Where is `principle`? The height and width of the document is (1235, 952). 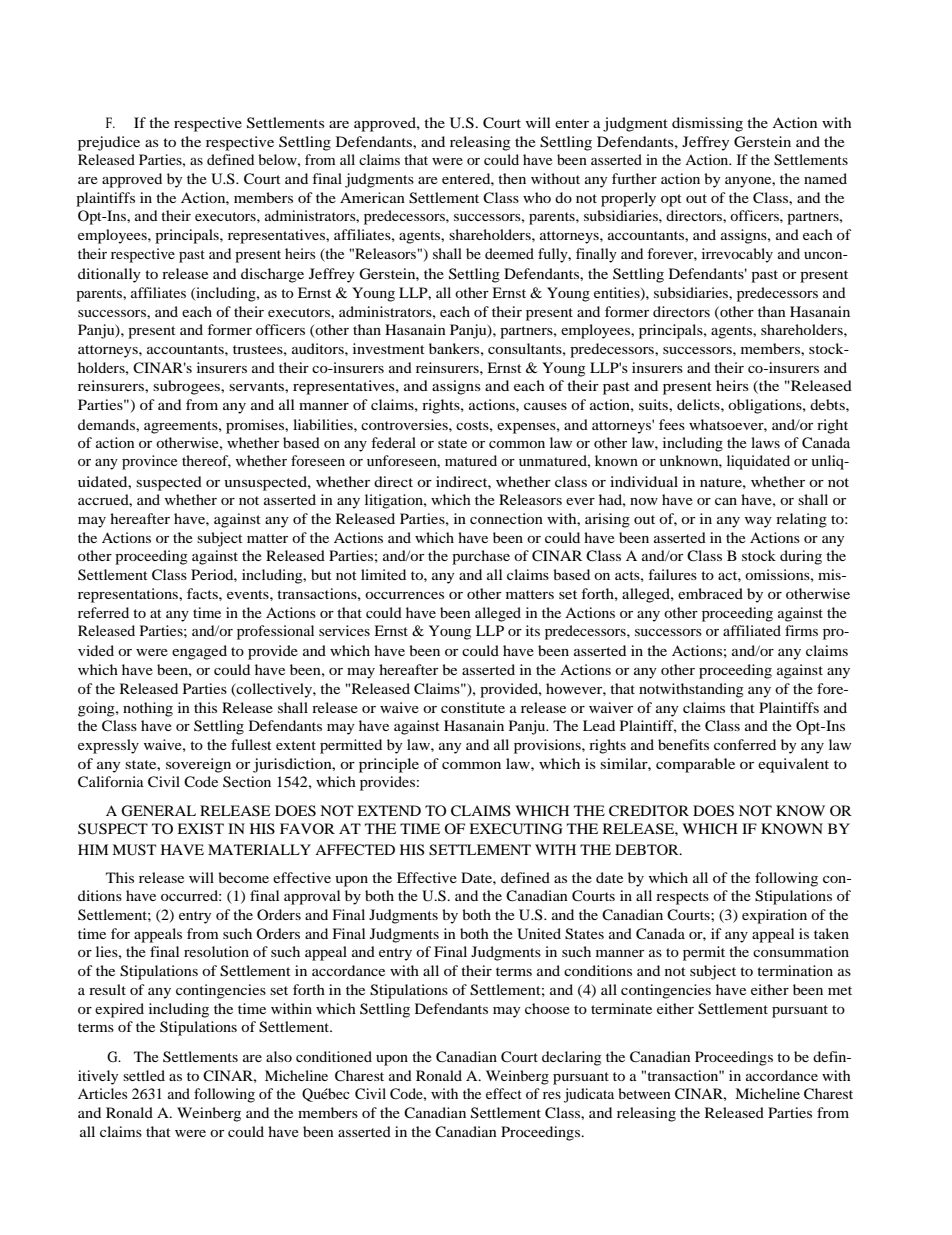 principle is located at coordinates (389, 765).
